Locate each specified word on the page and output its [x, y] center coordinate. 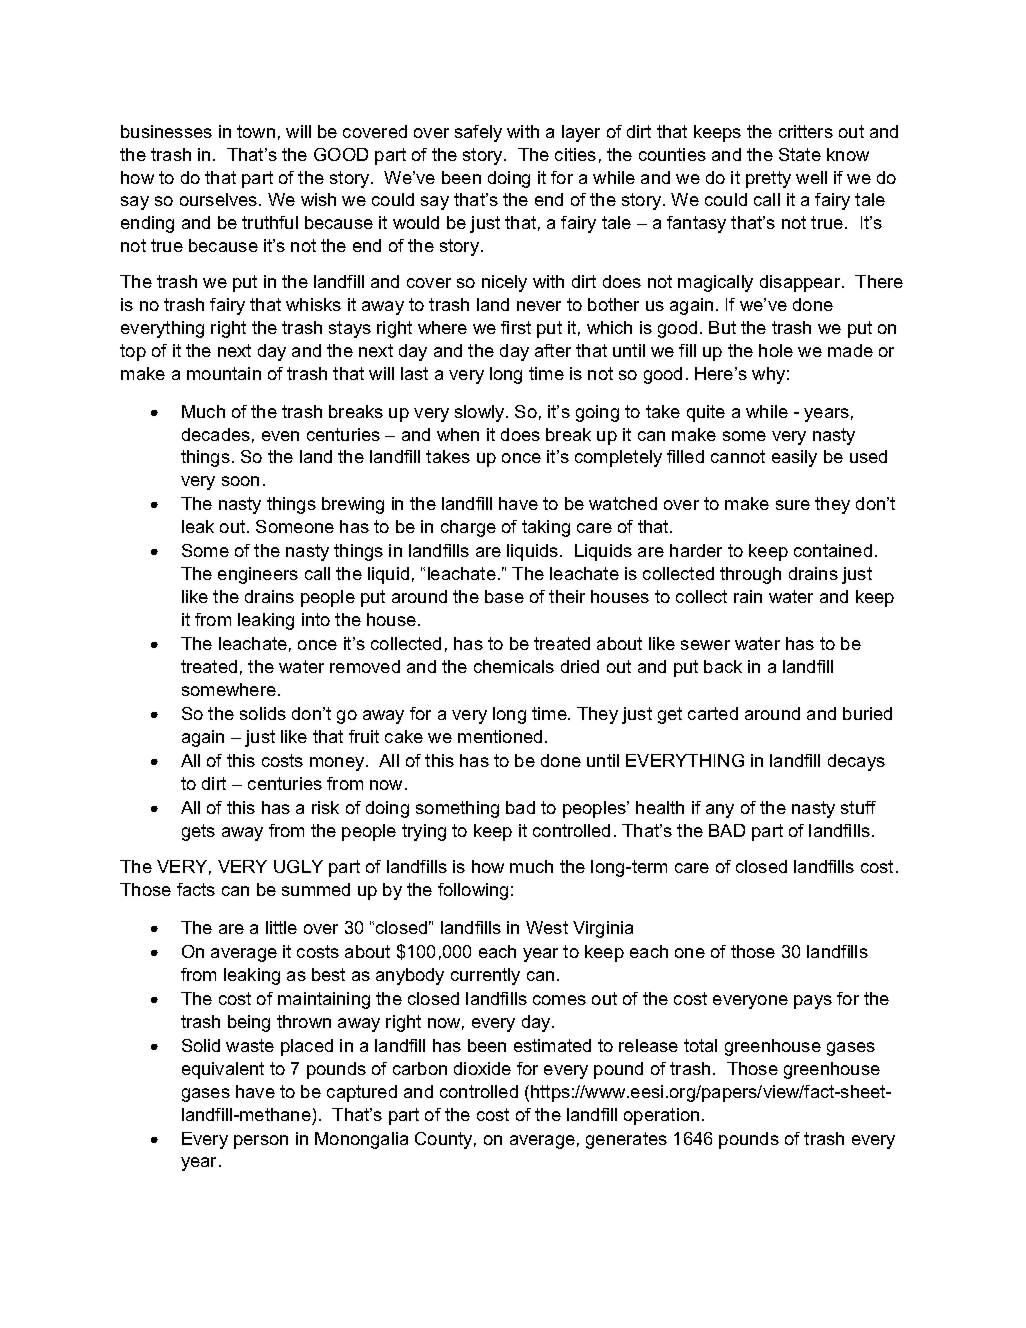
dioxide [482, 1068]
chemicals [514, 666]
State [800, 154]
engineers [258, 575]
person [261, 1142]
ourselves [220, 199]
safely [478, 133]
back [723, 666]
